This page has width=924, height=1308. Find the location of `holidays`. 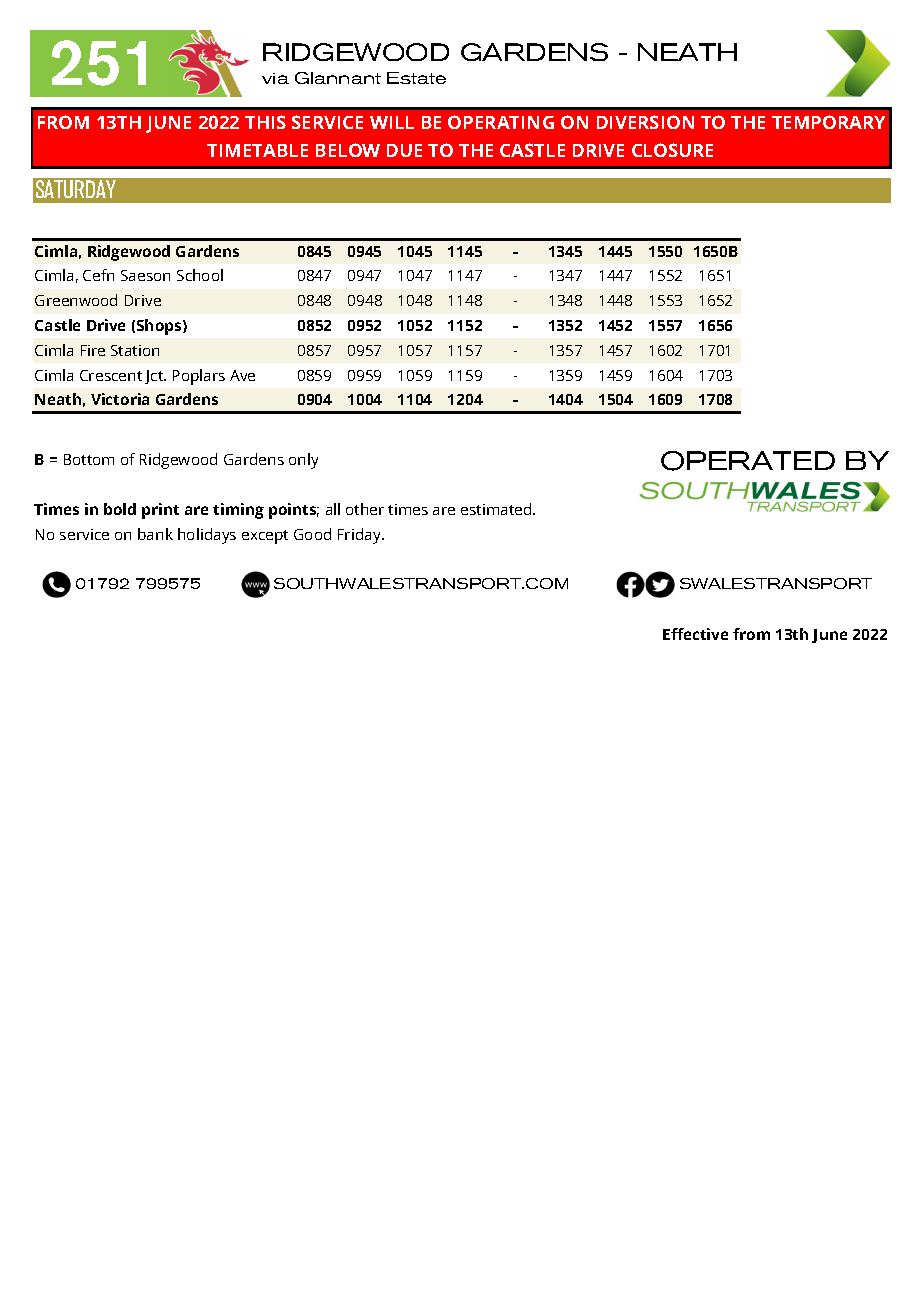

holidays is located at coordinates (207, 536).
